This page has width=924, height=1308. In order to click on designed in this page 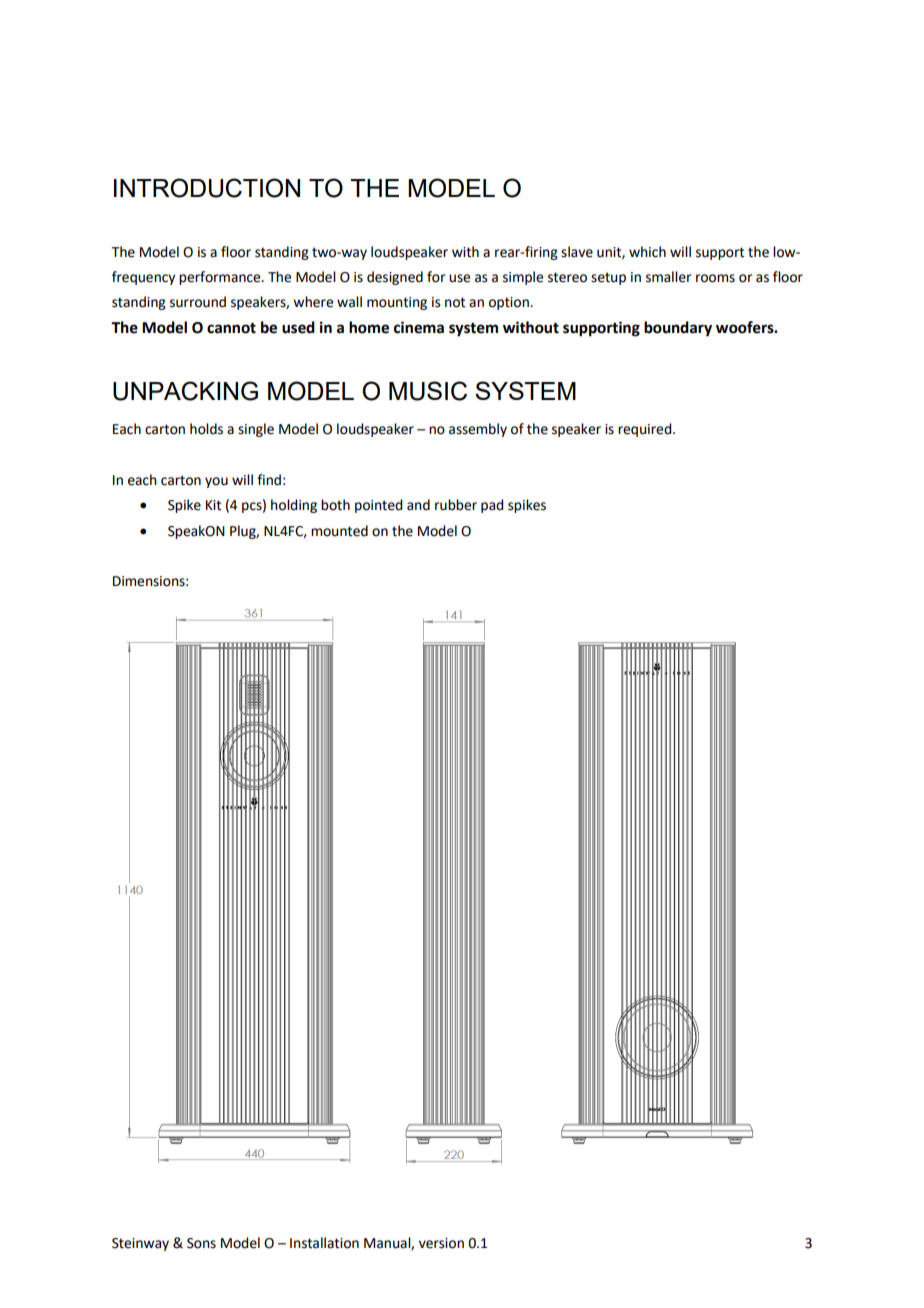, I will do `click(395, 278)`.
